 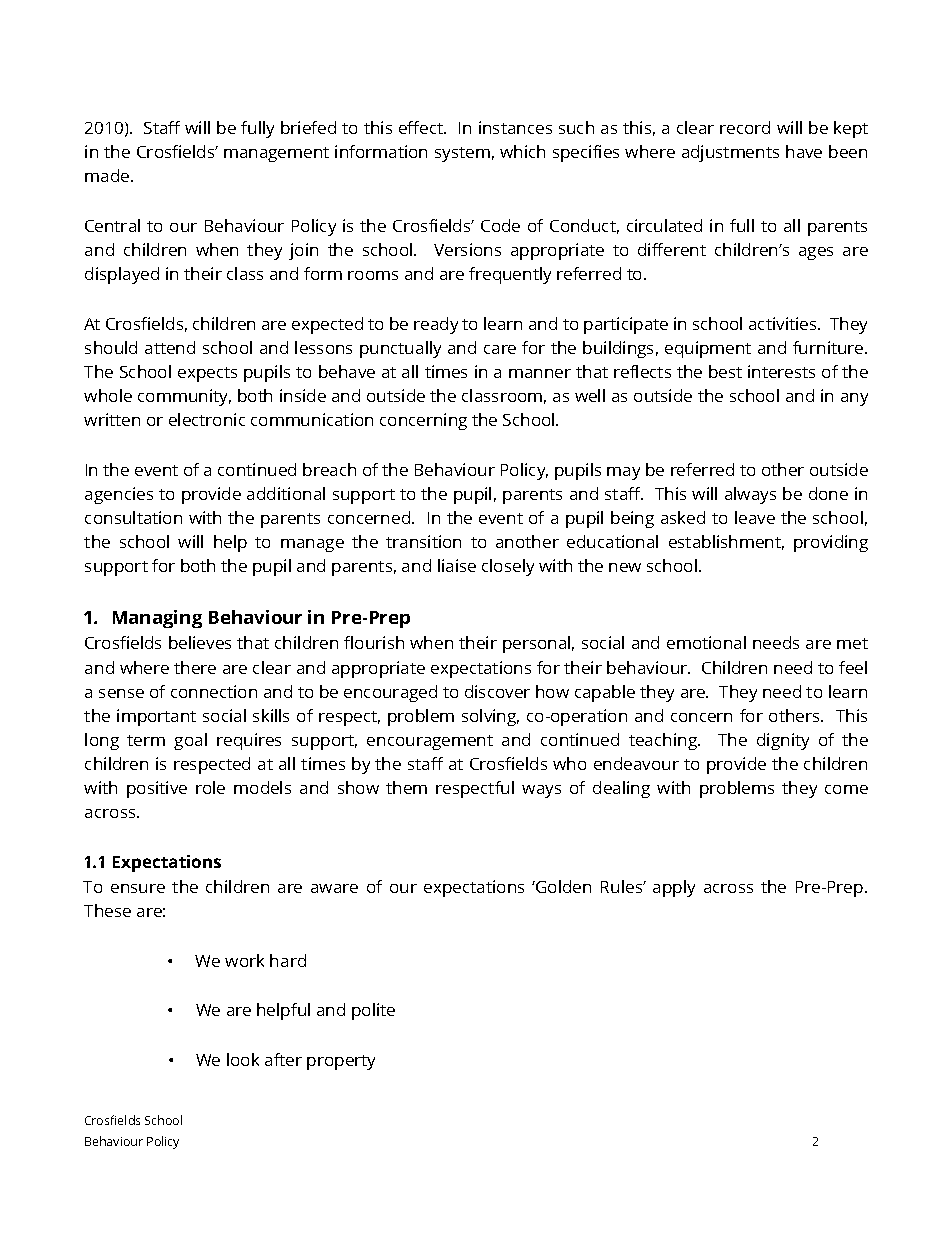 I want to click on dignity, so click(x=783, y=741).
